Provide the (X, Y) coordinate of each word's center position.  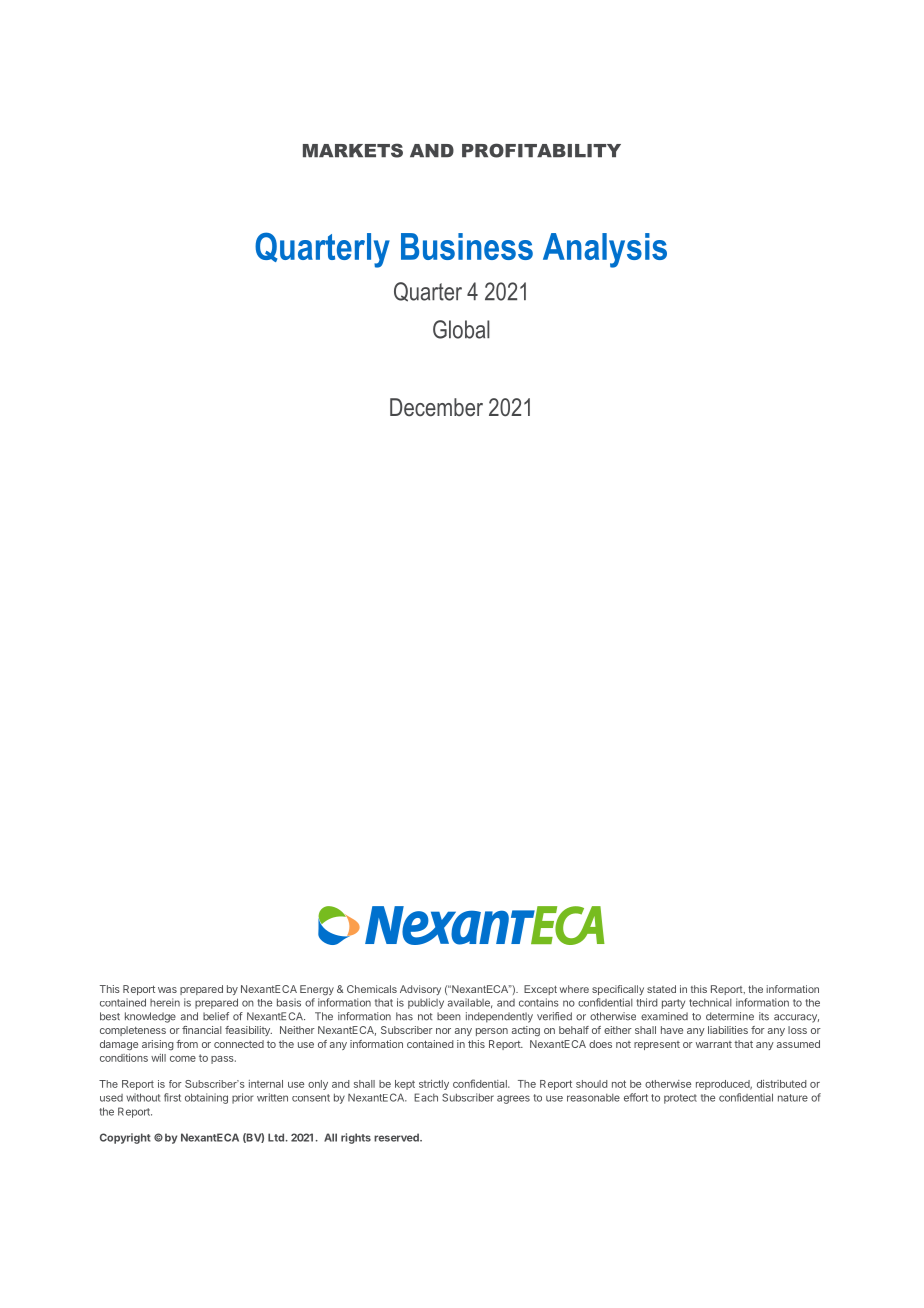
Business (467, 246)
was (167, 990)
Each (426, 1097)
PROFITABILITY (541, 150)
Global (461, 329)
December (436, 407)
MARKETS (353, 150)
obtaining (206, 1098)
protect (680, 1099)
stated (661, 989)
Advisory (420, 990)
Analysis (605, 250)
